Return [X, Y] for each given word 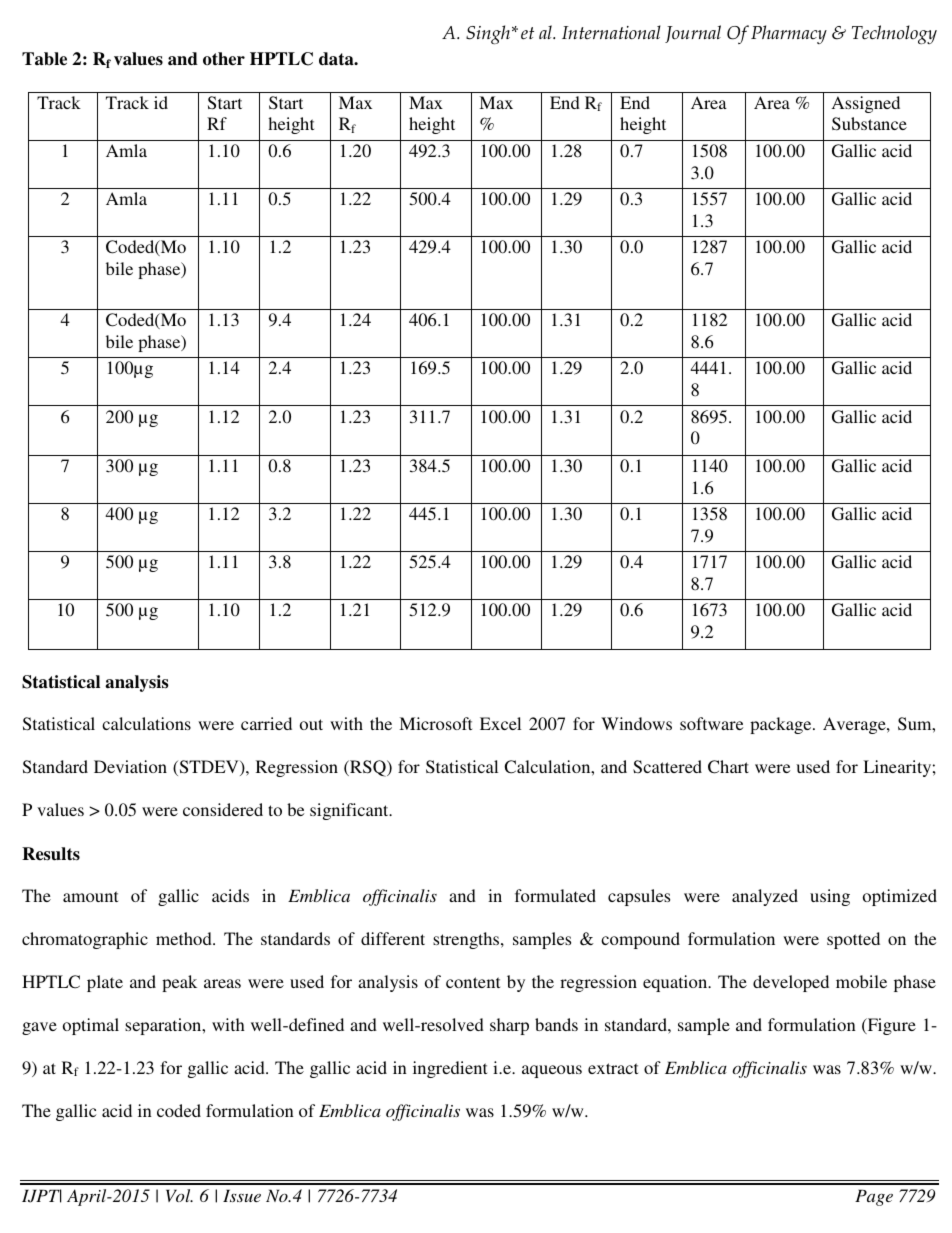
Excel [500, 723]
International [611, 32]
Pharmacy [789, 34]
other [224, 59]
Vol [179, 1195]
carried [266, 723]
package [782, 725]
